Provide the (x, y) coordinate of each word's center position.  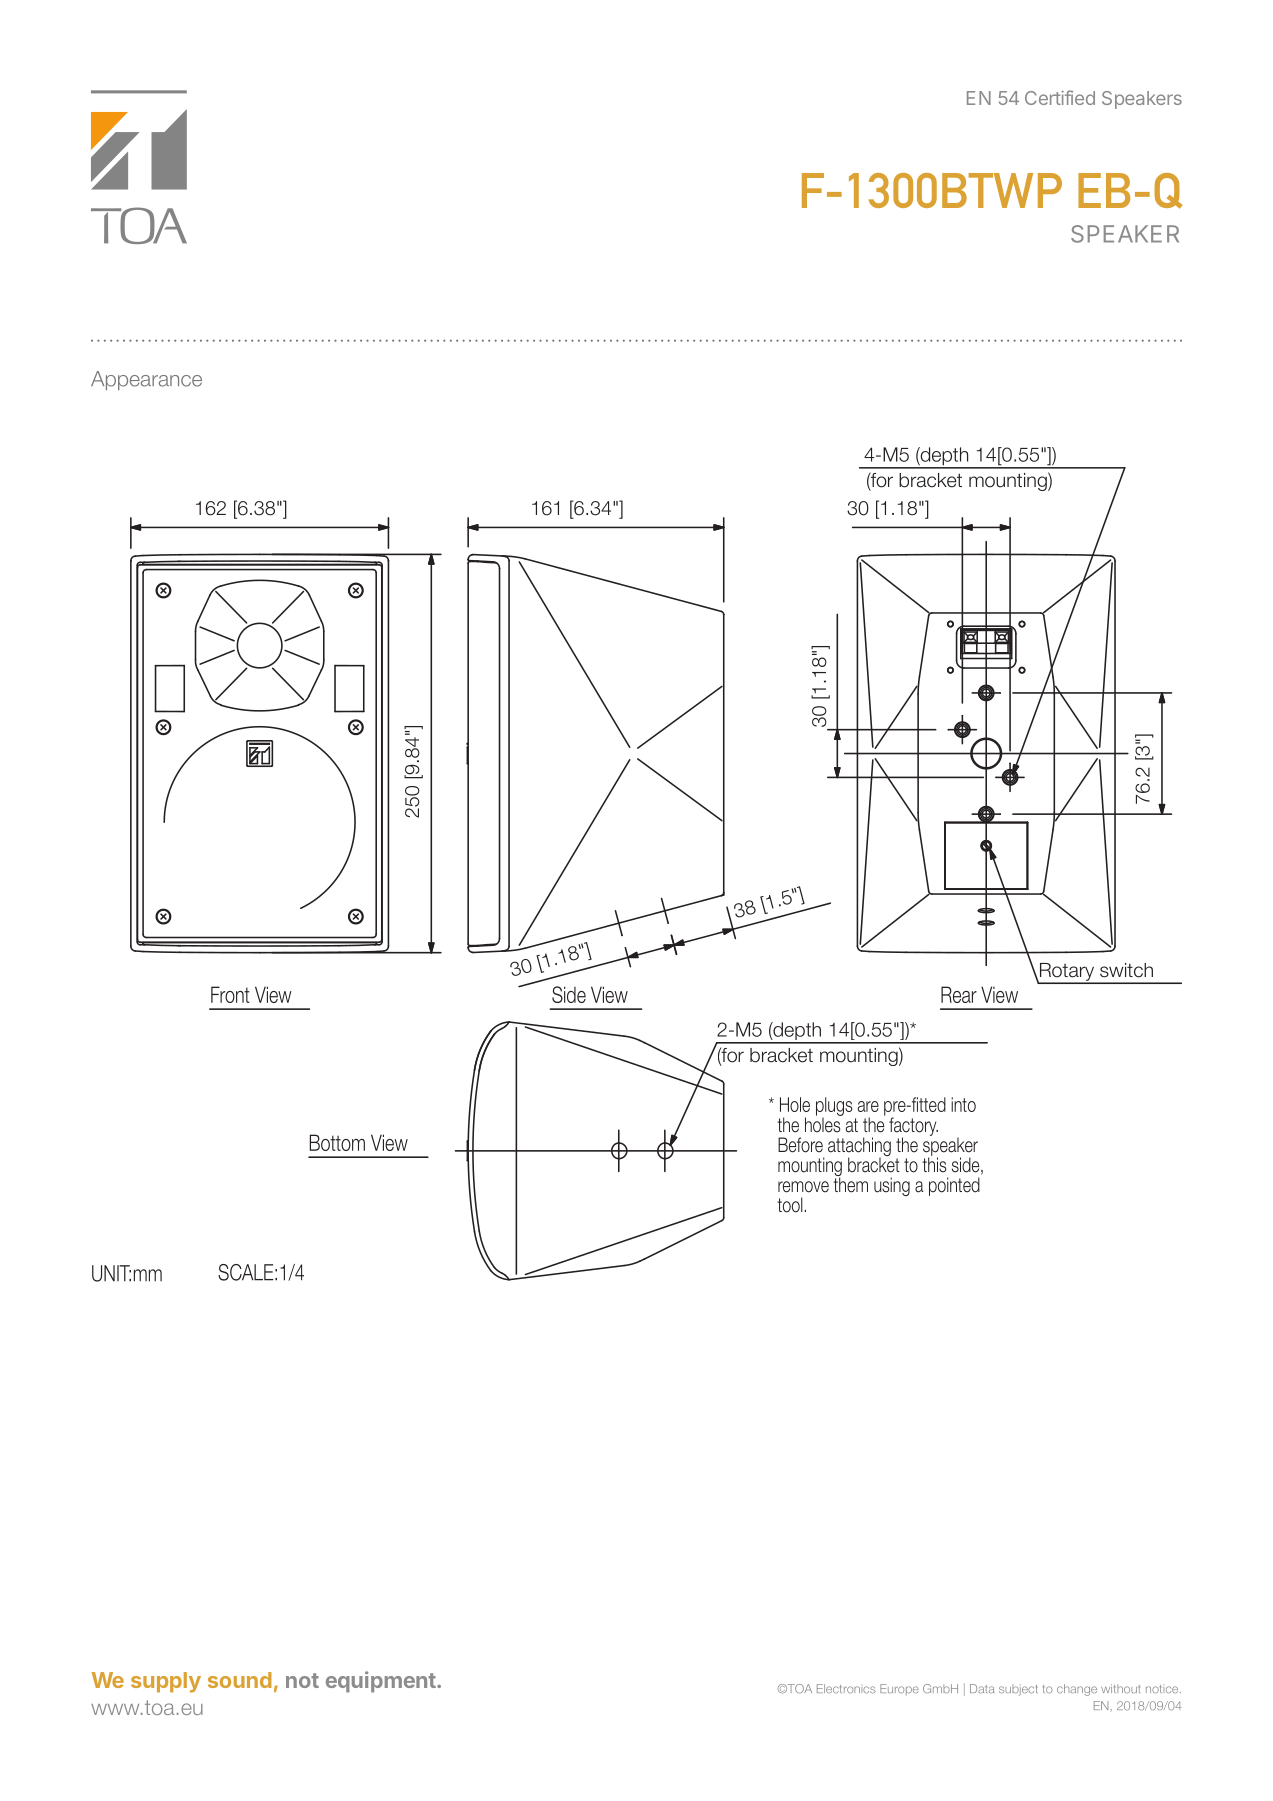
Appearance (146, 380)
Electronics (846, 1688)
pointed (954, 1186)
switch (1126, 970)
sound (240, 1680)
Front (230, 994)
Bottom (337, 1142)
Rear (959, 994)
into (963, 1104)
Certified (1060, 97)
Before (800, 1145)
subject (1018, 1690)
